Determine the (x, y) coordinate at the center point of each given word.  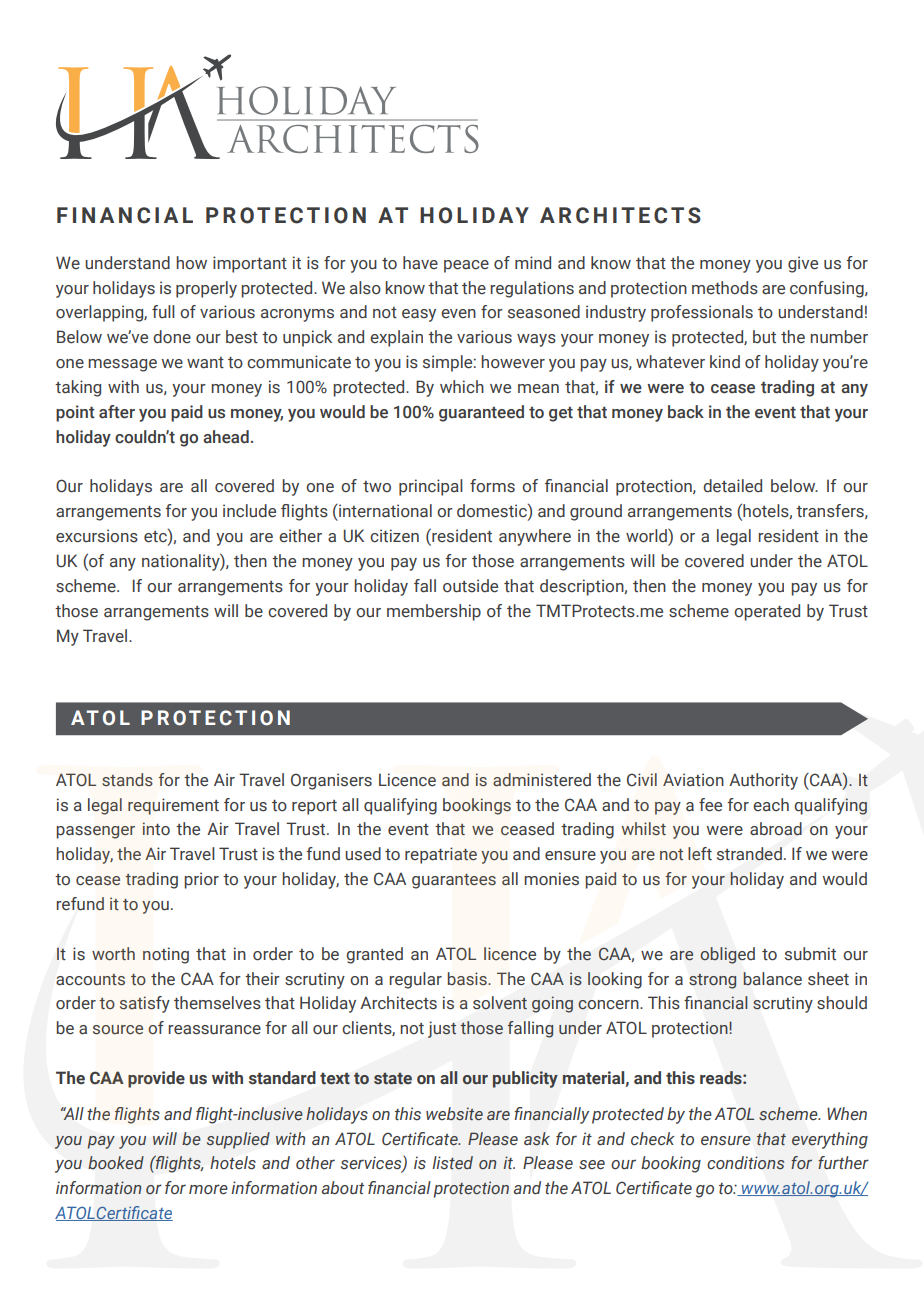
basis (468, 978)
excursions (97, 536)
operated (767, 612)
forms (492, 486)
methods (725, 288)
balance (772, 979)
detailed (732, 486)
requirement (173, 806)
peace (466, 266)
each (771, 804)
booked (116, 1162)
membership (434, 612)
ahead (226, 437)
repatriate (441, 855)
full (163, 312)
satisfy (145, 1004)
